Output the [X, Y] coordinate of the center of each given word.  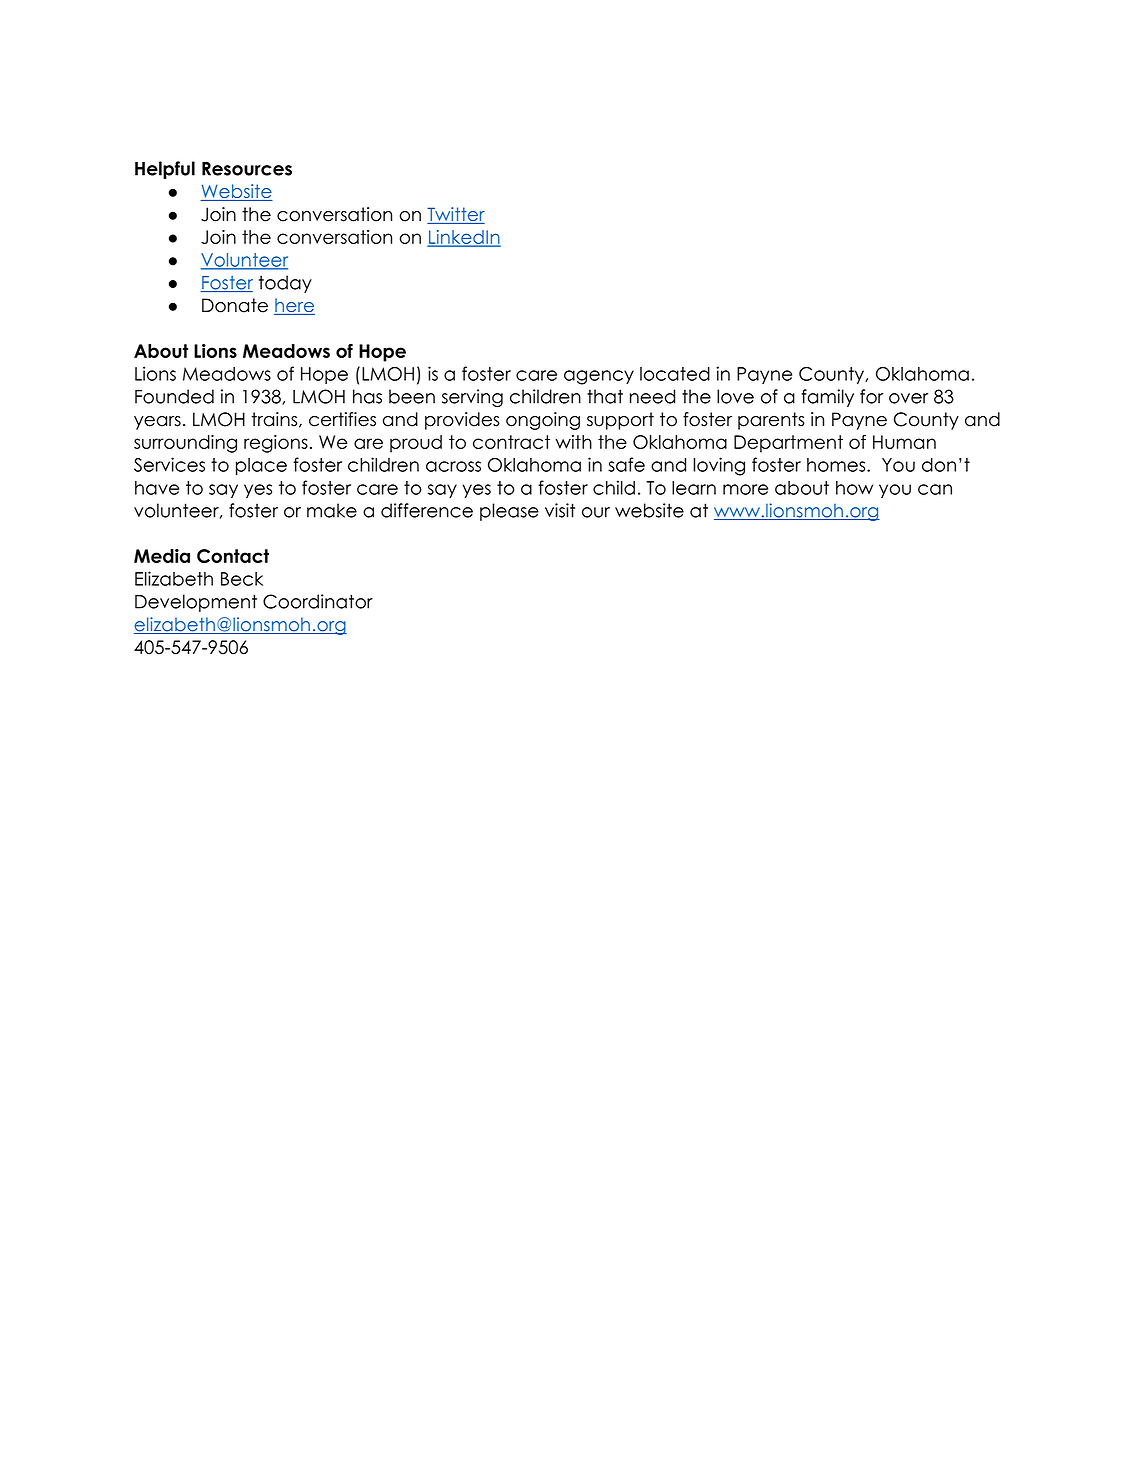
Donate [235, 305]
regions [276, 444]
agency [599, 377]
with [573, 442]
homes [837, 465]
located [675, 374]
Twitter [456, 215]
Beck [242, 579]
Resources [247, 169]
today [285, 284]
